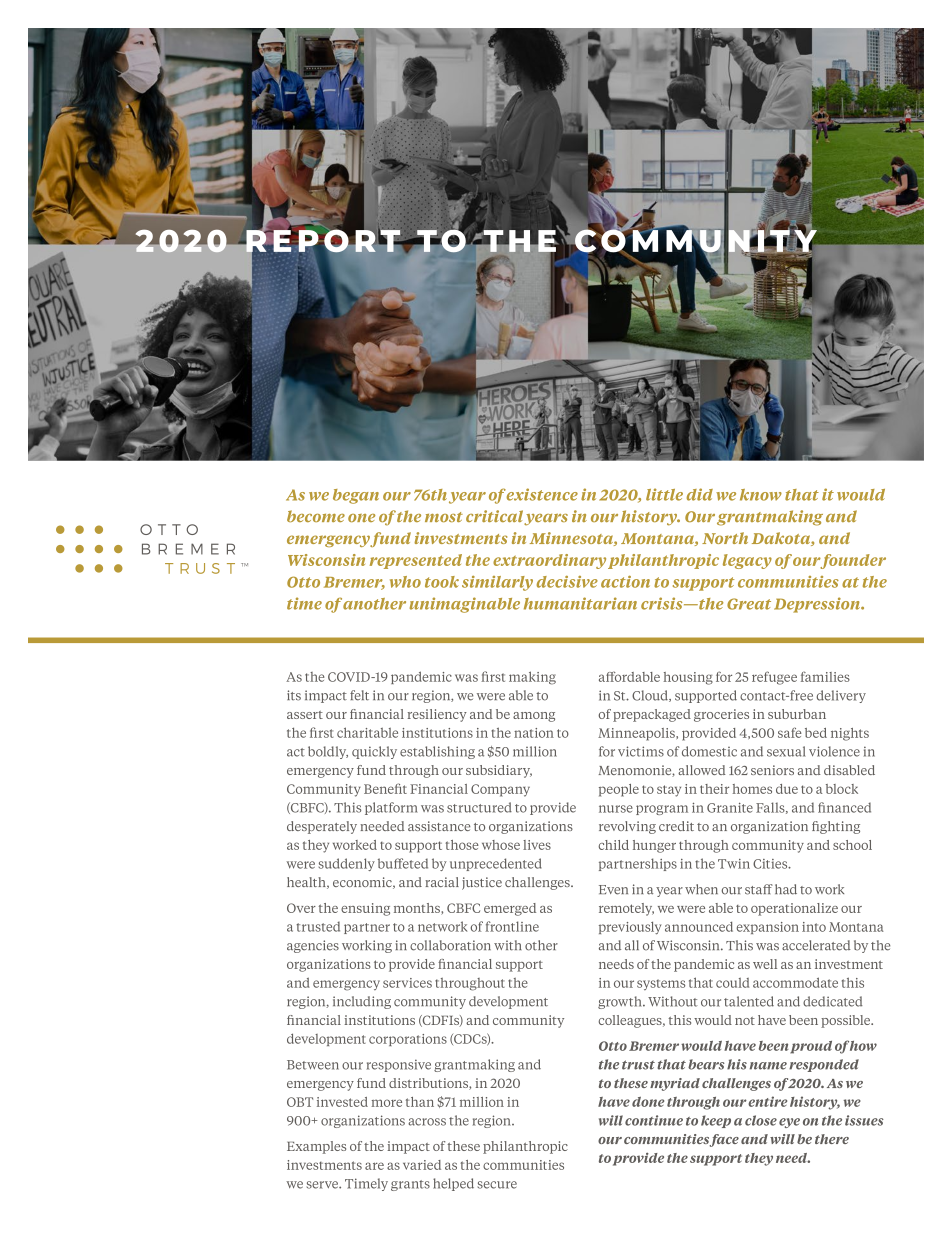 The width and height of the document is (952, 1233). Describe the element at coordinates (534, 733) in the document. I see `nation` at that location.
